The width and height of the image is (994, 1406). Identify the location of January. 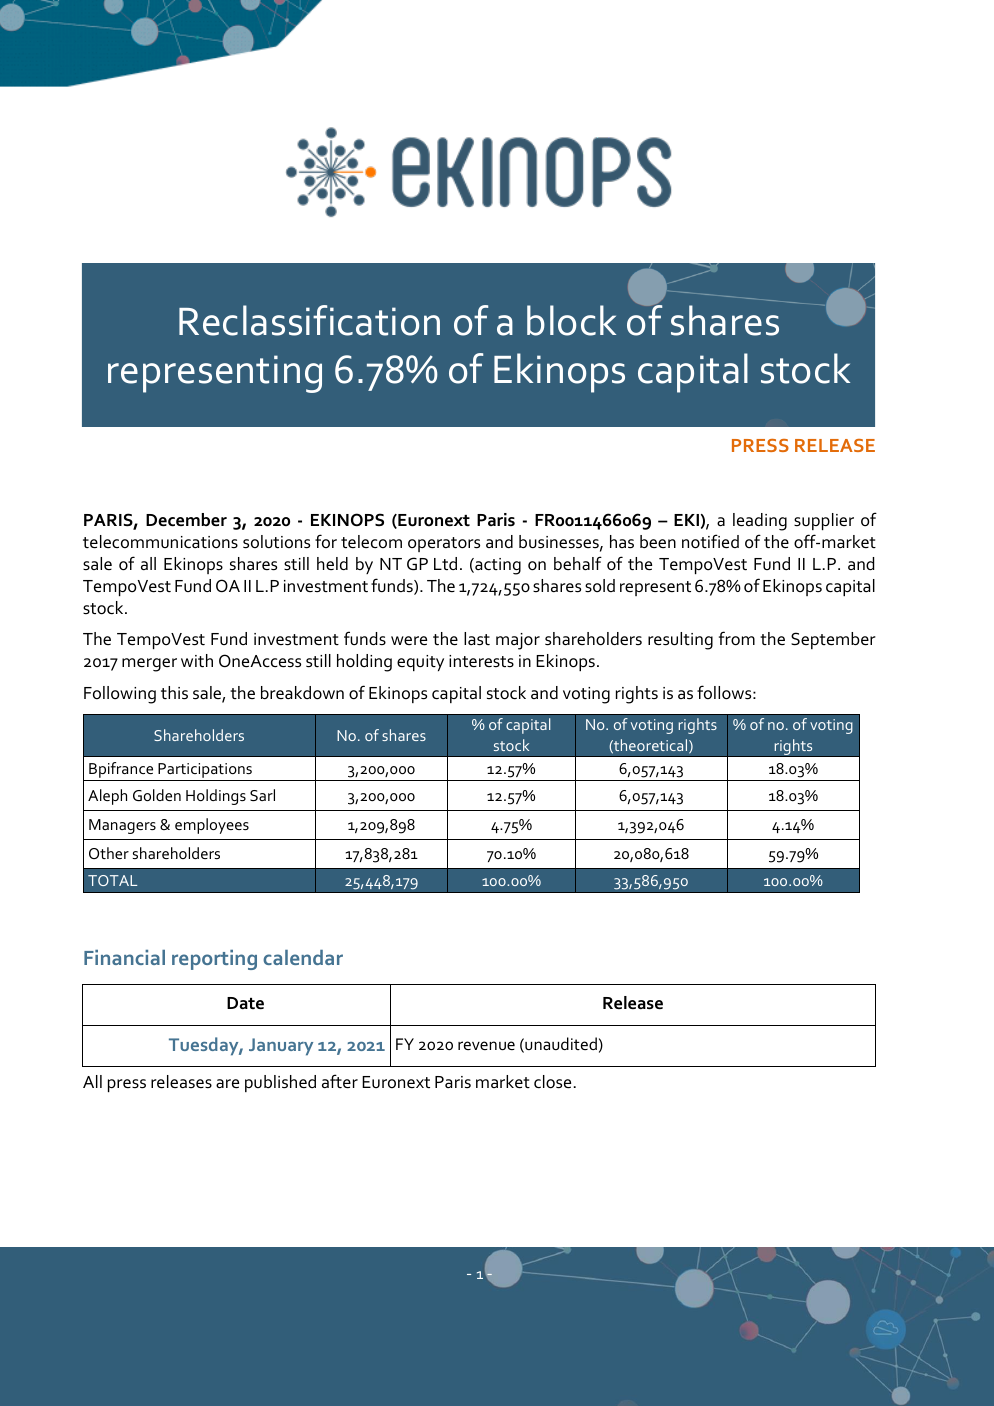
(281, 1047).
